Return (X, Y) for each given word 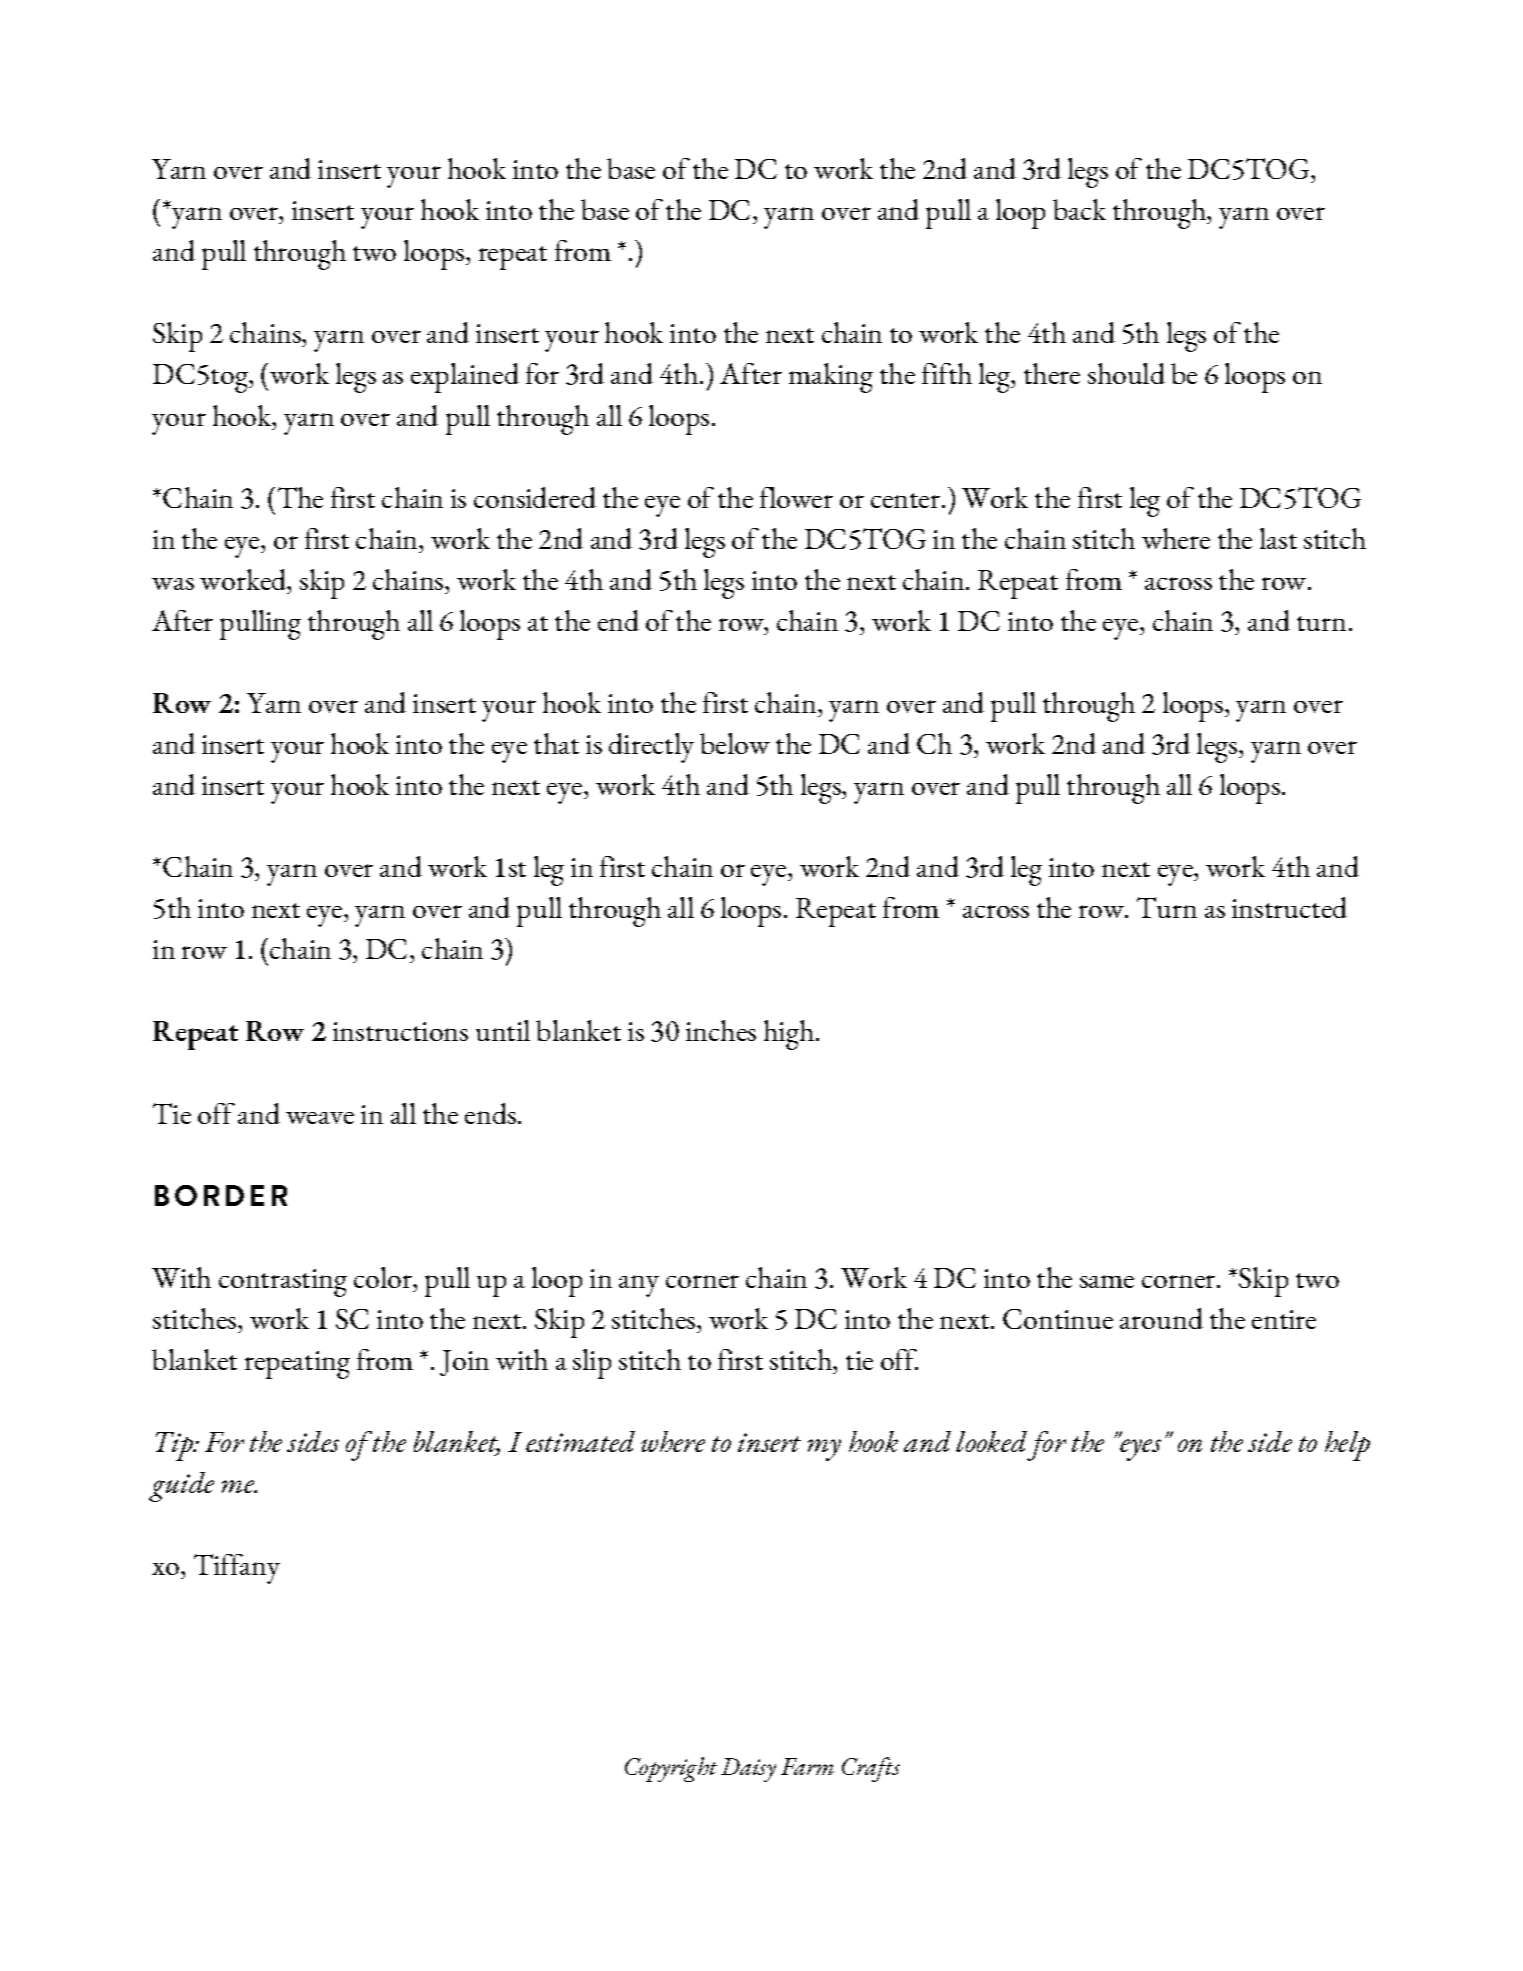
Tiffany (237, 1569)
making (831, 378)
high (789, 1035)
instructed (1289, 907)
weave (320, 1118)
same (1107, 1281)
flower (796, 497)
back (1079, 209)
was (173, 584)
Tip (175, 1446)
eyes (1139, 1449)
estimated (580, 1441)
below (735, 743)
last (1278, 538)
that (556, 743)
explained (465, 378)
